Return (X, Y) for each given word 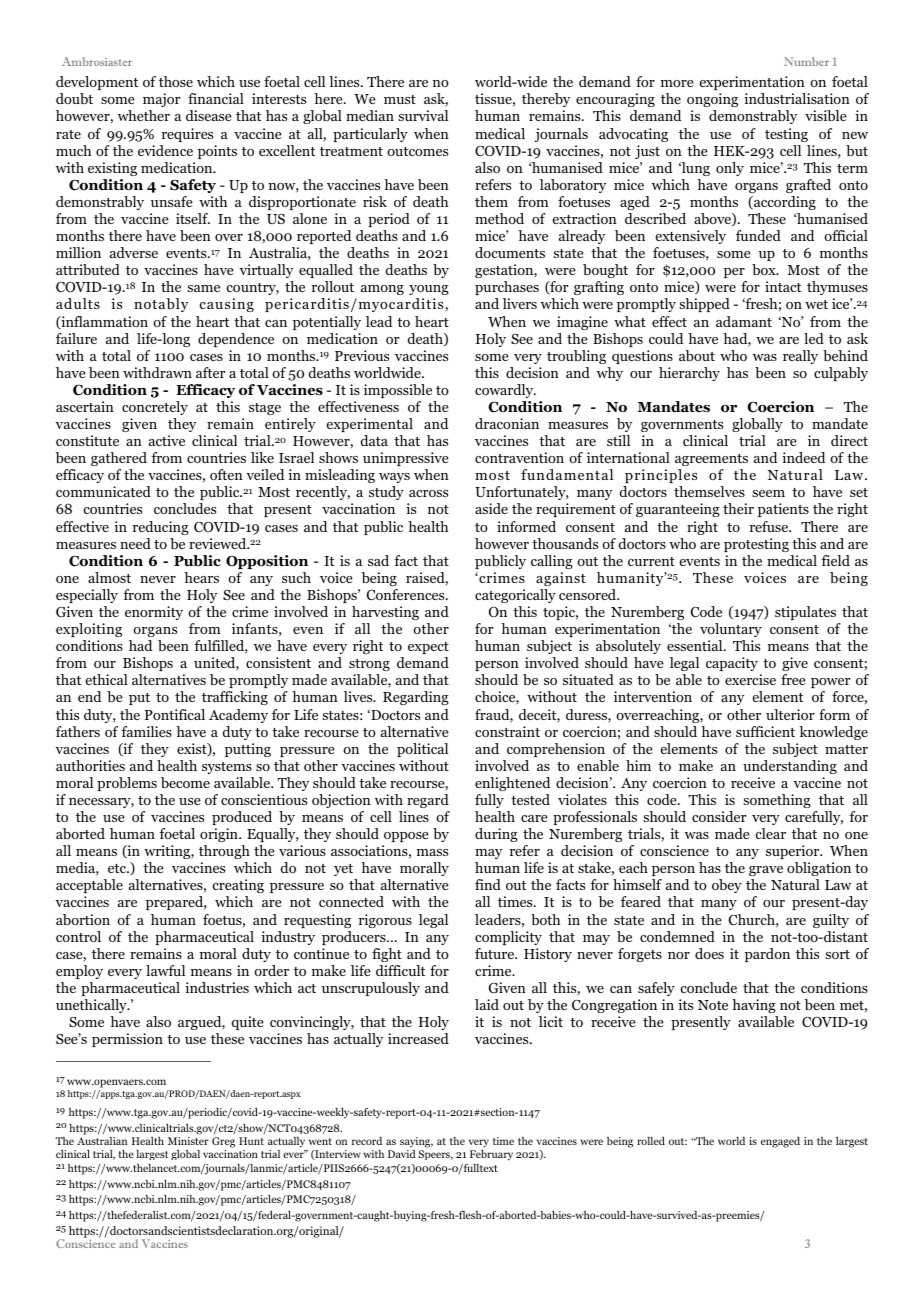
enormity (154, 613)
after (211, 372)
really (800, 357)
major (162, 100)
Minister (188, 1141)
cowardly (505, 391)
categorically (515, 596)
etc (118, 868)
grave (766, 871)
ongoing (712, 100)
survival (423, 115)
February (491, 1154)
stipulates (805, 613)
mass (432, 852)
